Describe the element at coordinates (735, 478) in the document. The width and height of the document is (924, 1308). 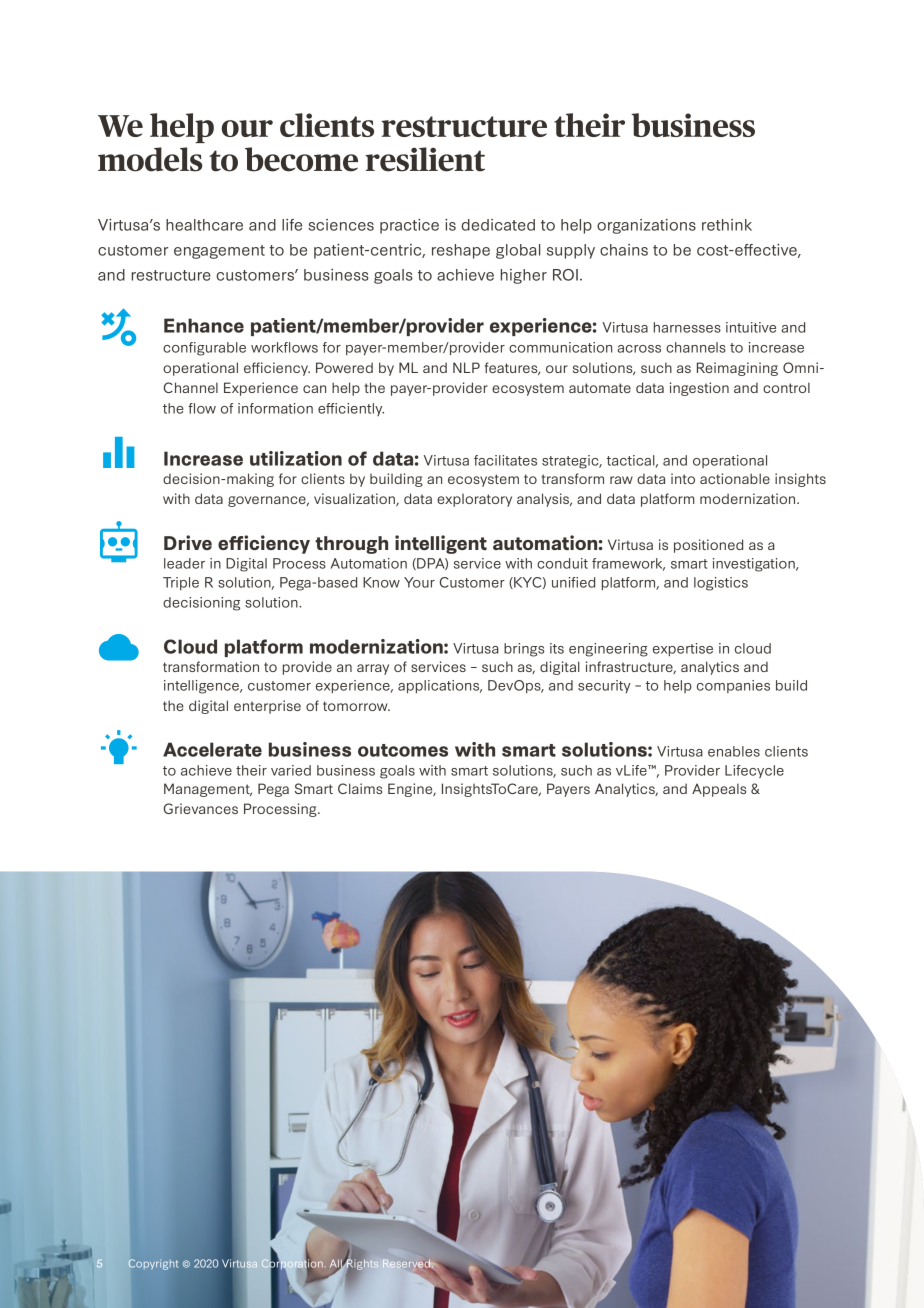
I see `actionable` at that location.
